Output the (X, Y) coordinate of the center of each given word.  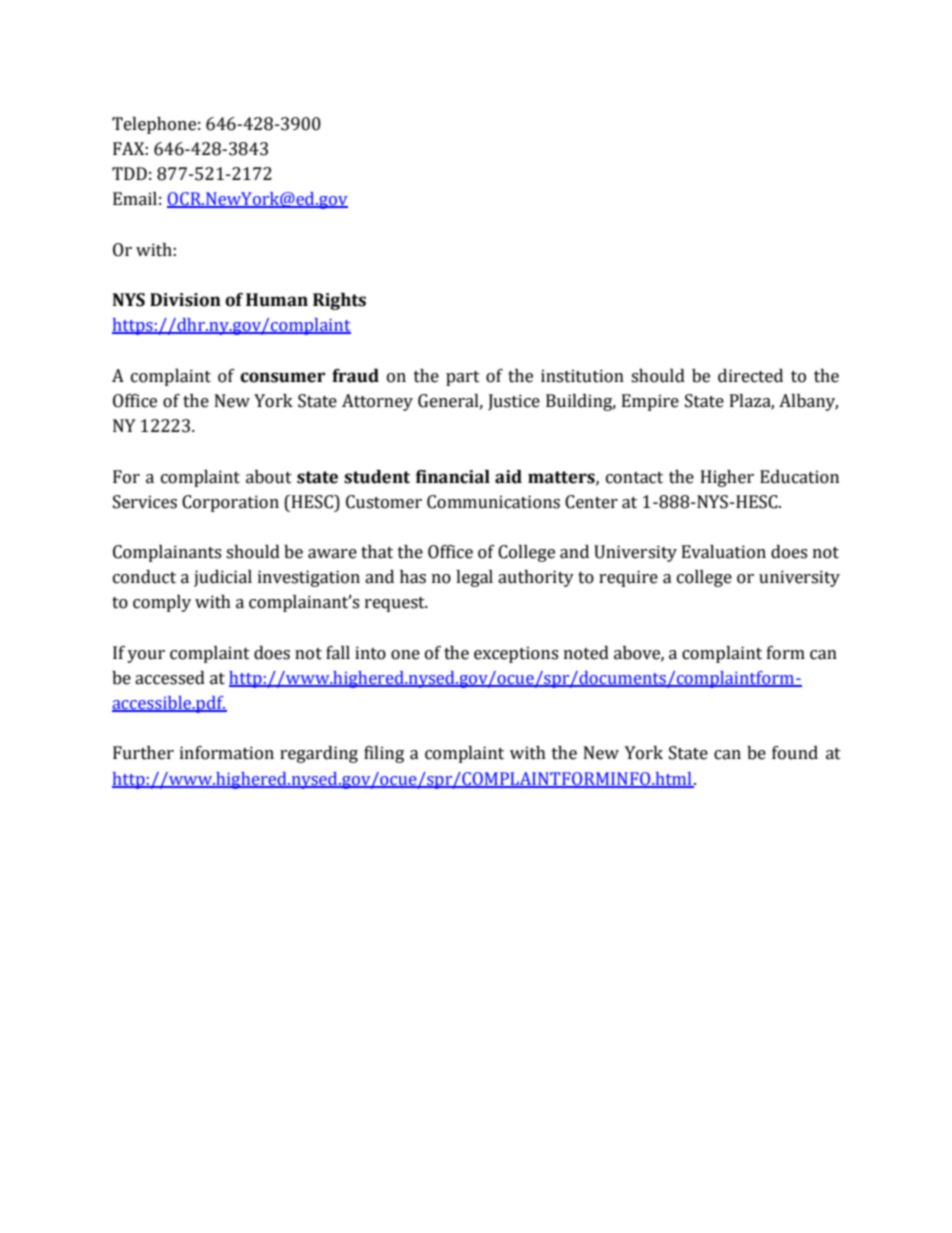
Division (185, 300)
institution (582, 376)
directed (750, 376)
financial (453, 477)
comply (162, 603)
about (269, 477)
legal (474, 578)
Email (135, 199)
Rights (339, 301)
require (628, 578)
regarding (319, 754)
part (463, 378)
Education (799, 477)
